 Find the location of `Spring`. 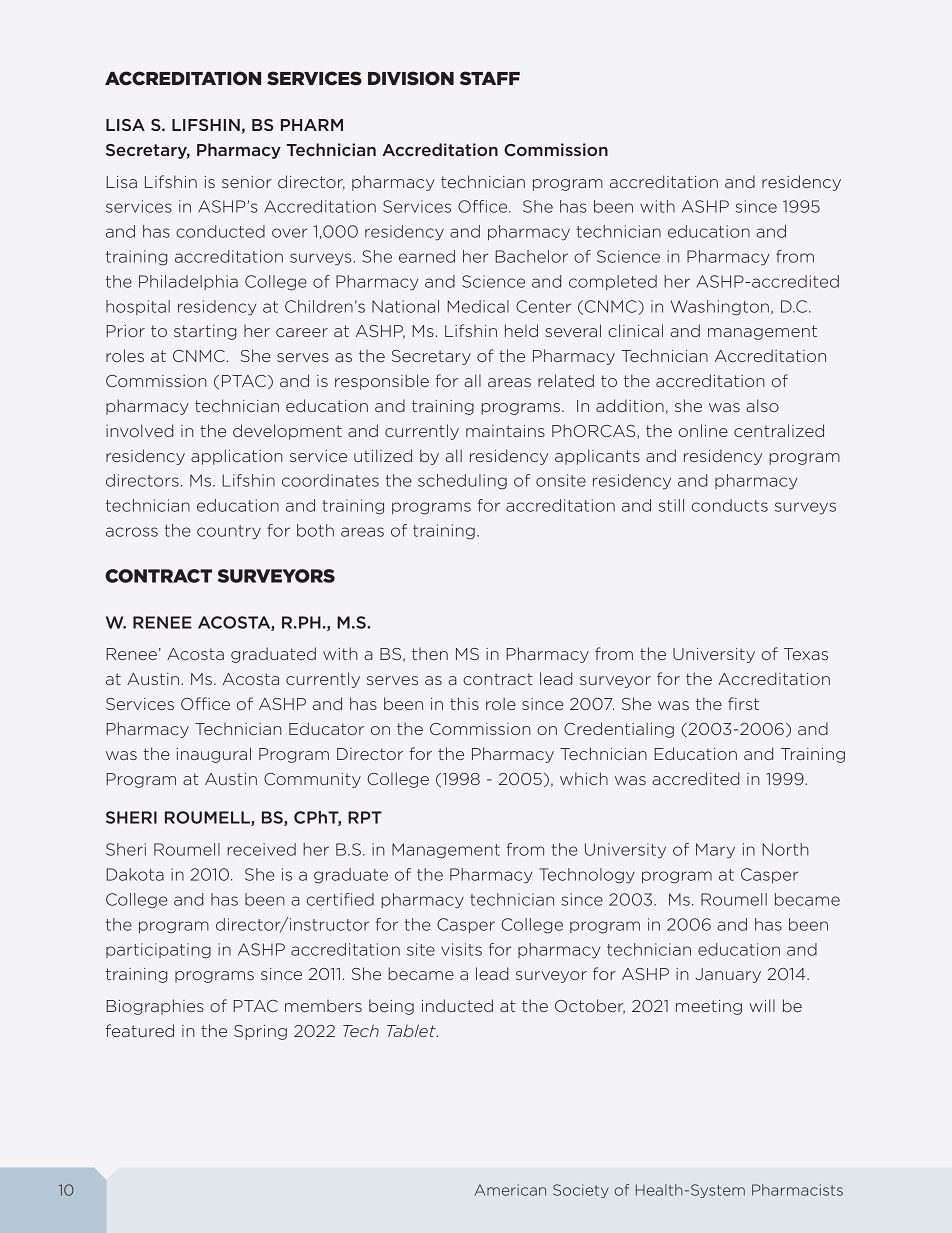

Spring is located at coordinates (260, 1032).
